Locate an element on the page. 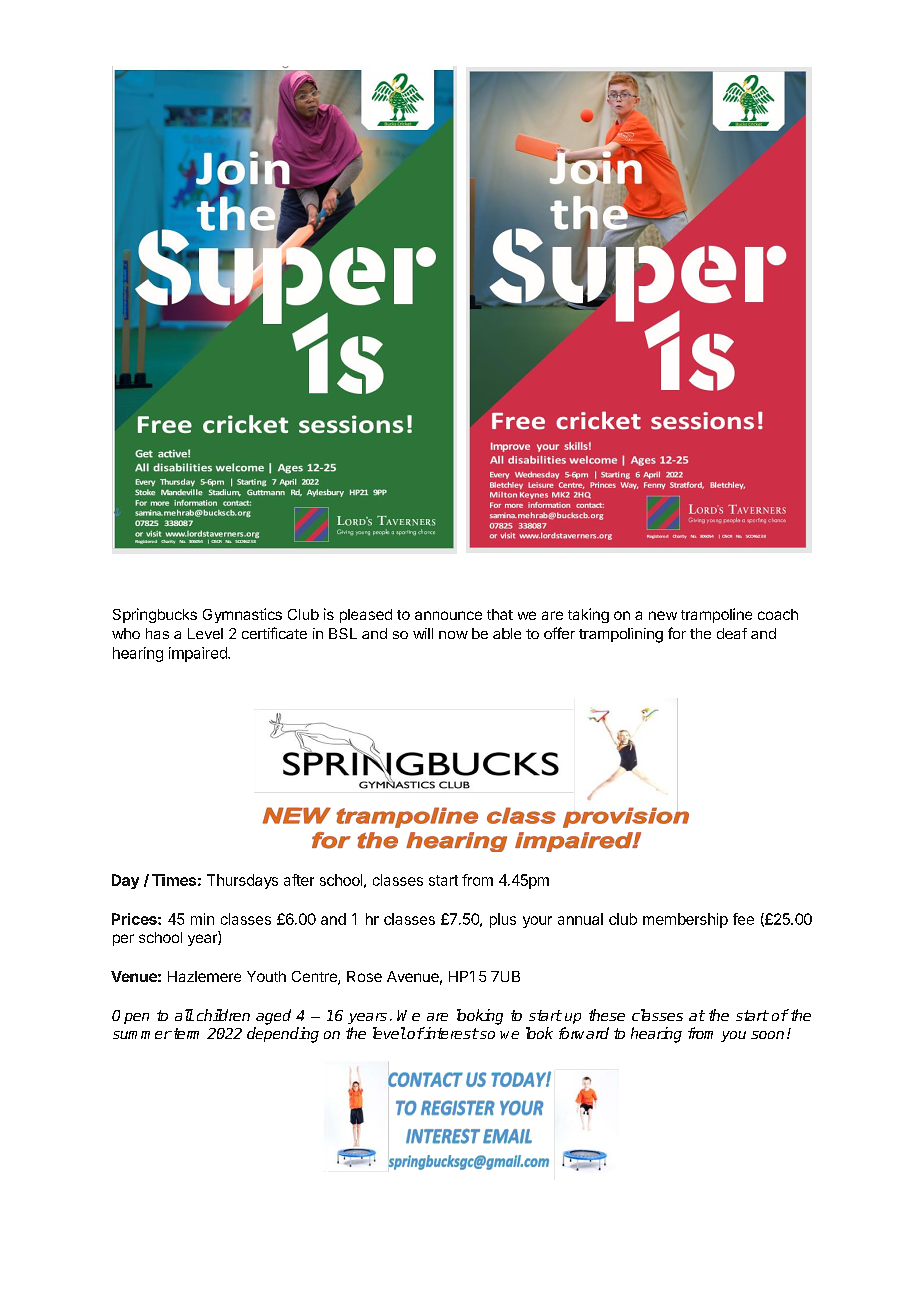  Thursdays is located at coordinates (242, 881).
